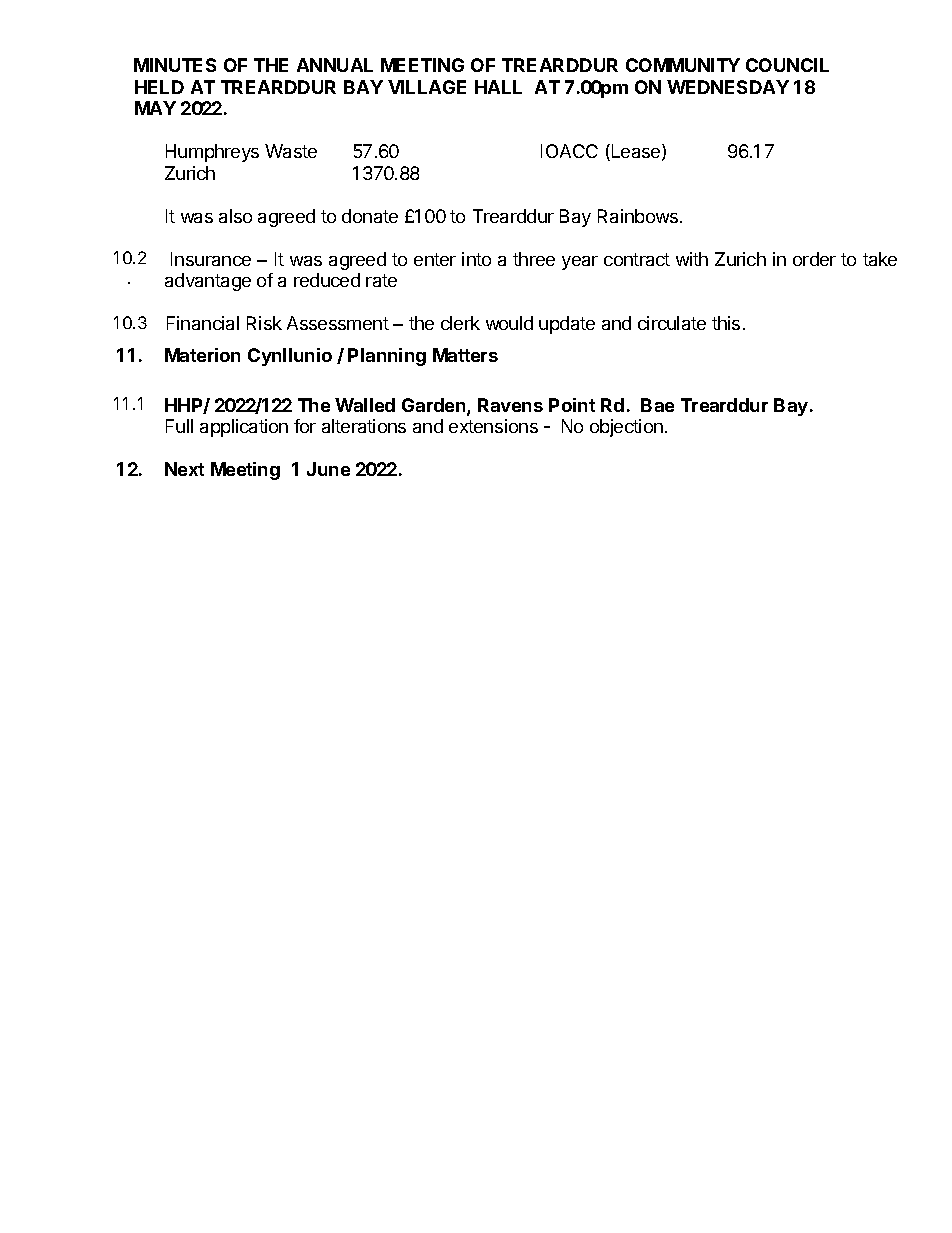 This screenshot has height=1233, width=952. What do you see at coordinates (175, 65) in the screenshot?
I see `MINUTES` at bounding box center [175, 65].
